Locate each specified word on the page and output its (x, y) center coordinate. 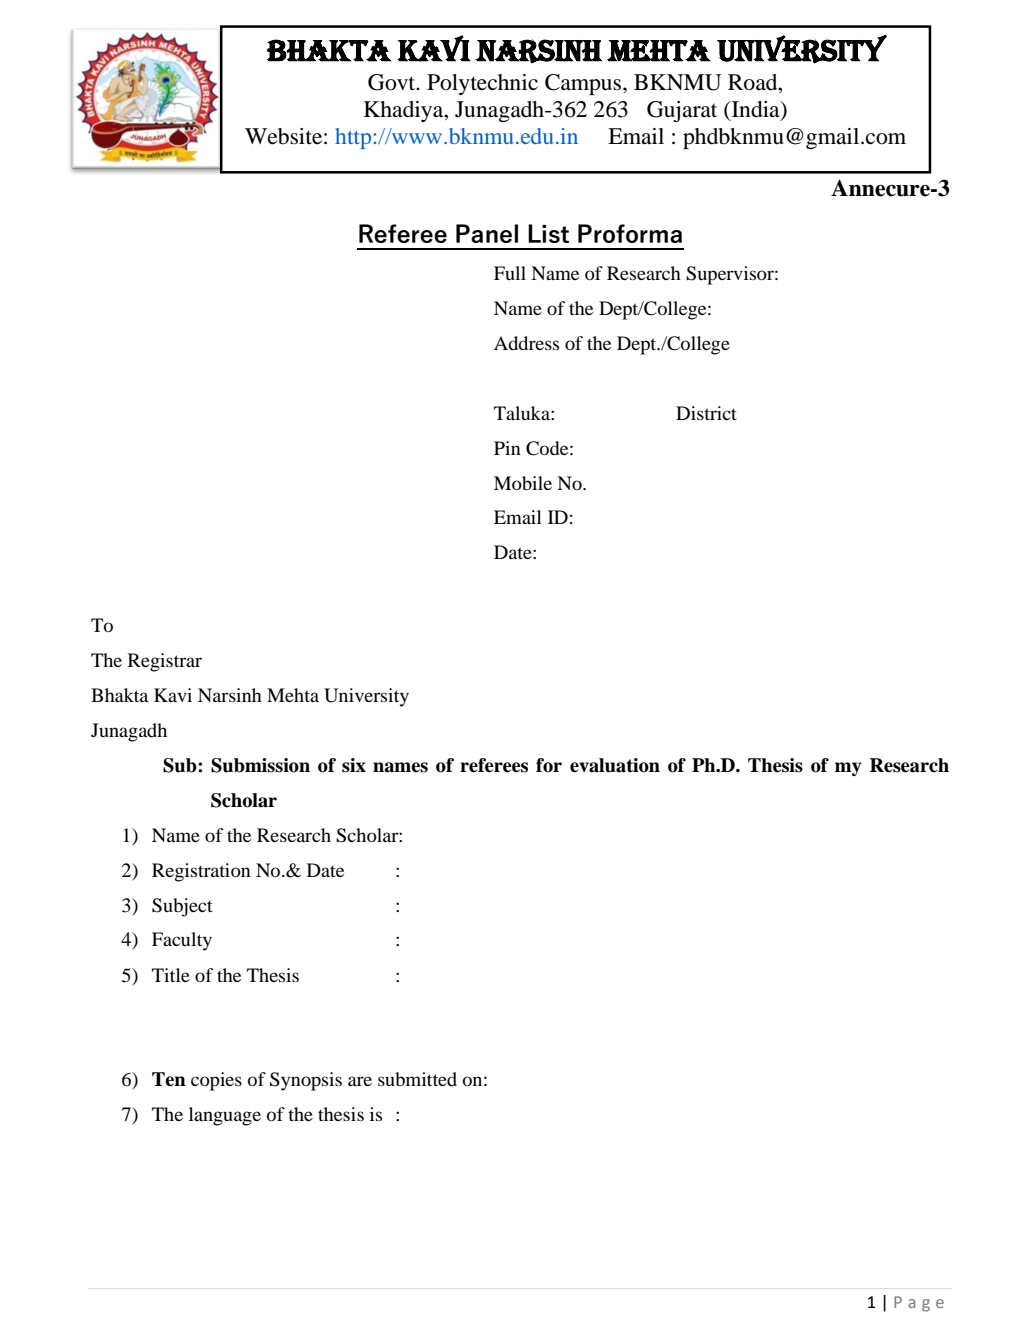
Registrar (165, 662)
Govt (393, 82)
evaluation (615, 765)
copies (216, 1081)
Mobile (523, 483)
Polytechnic (482, 84)
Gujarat (682, 111)
